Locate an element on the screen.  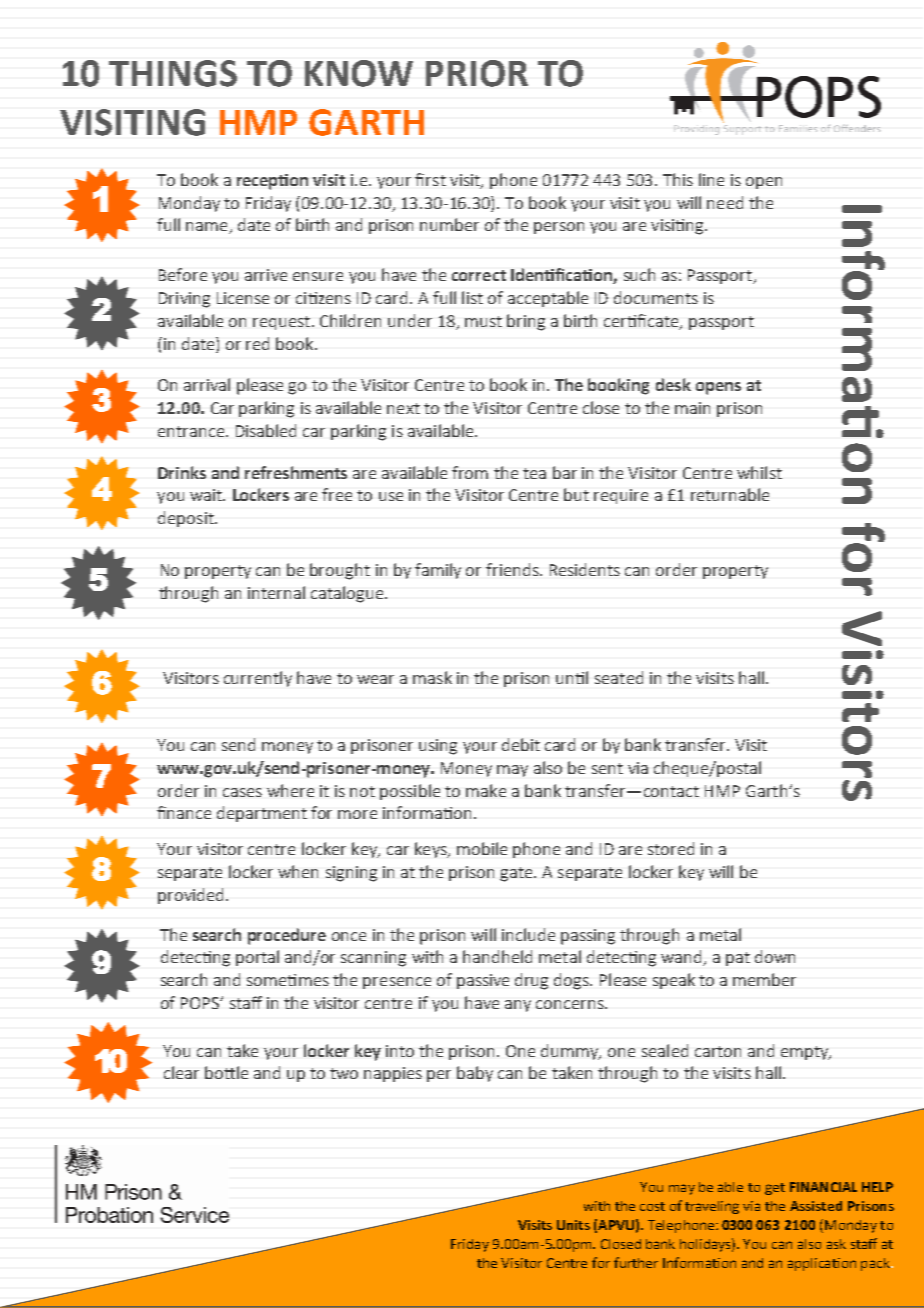
bottle is located at coordinates (226, 1072).
